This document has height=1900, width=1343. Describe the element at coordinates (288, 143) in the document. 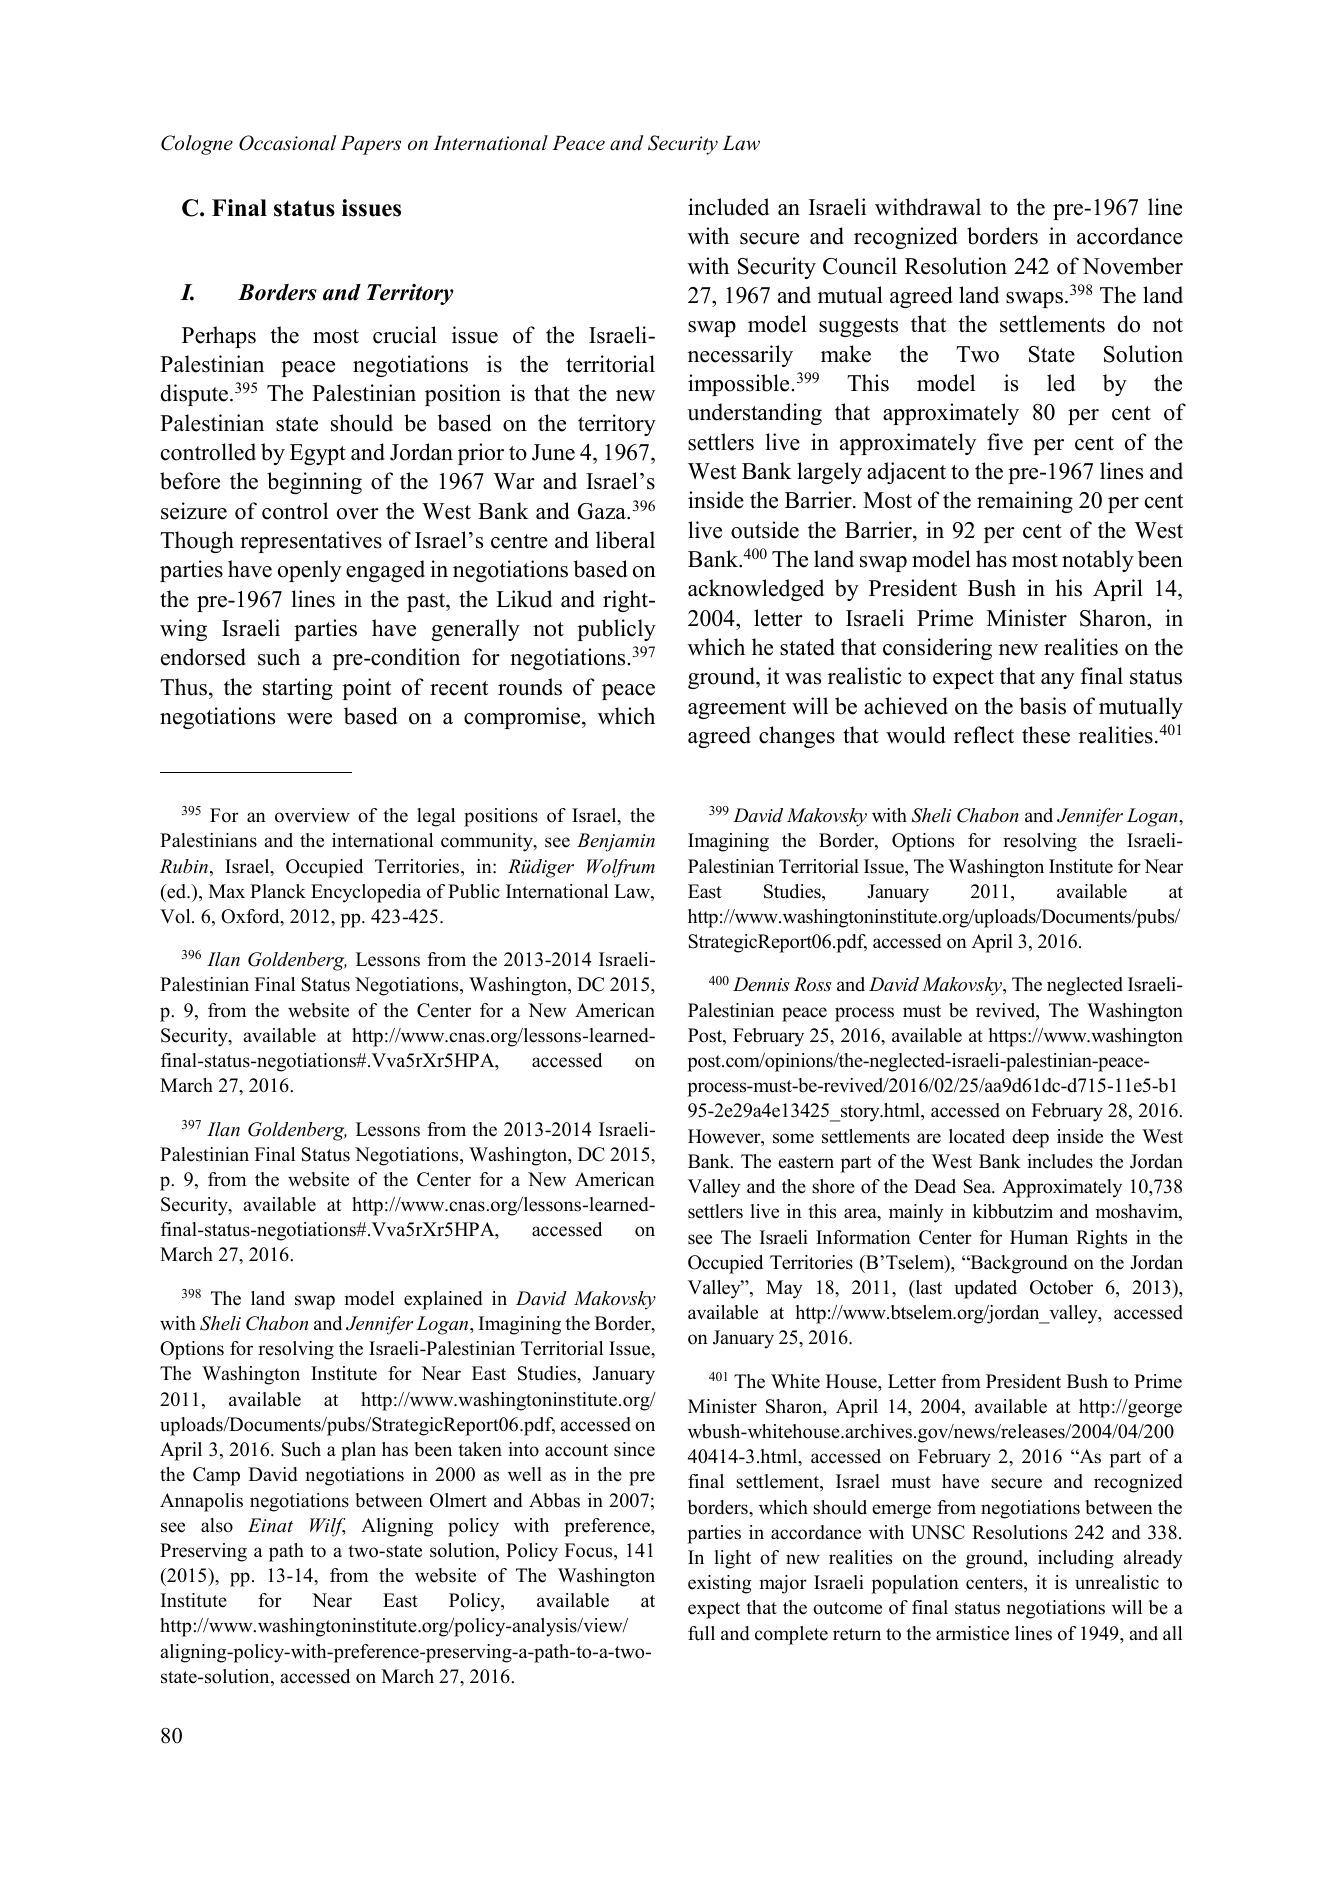

I see `Occasional` at that location.
